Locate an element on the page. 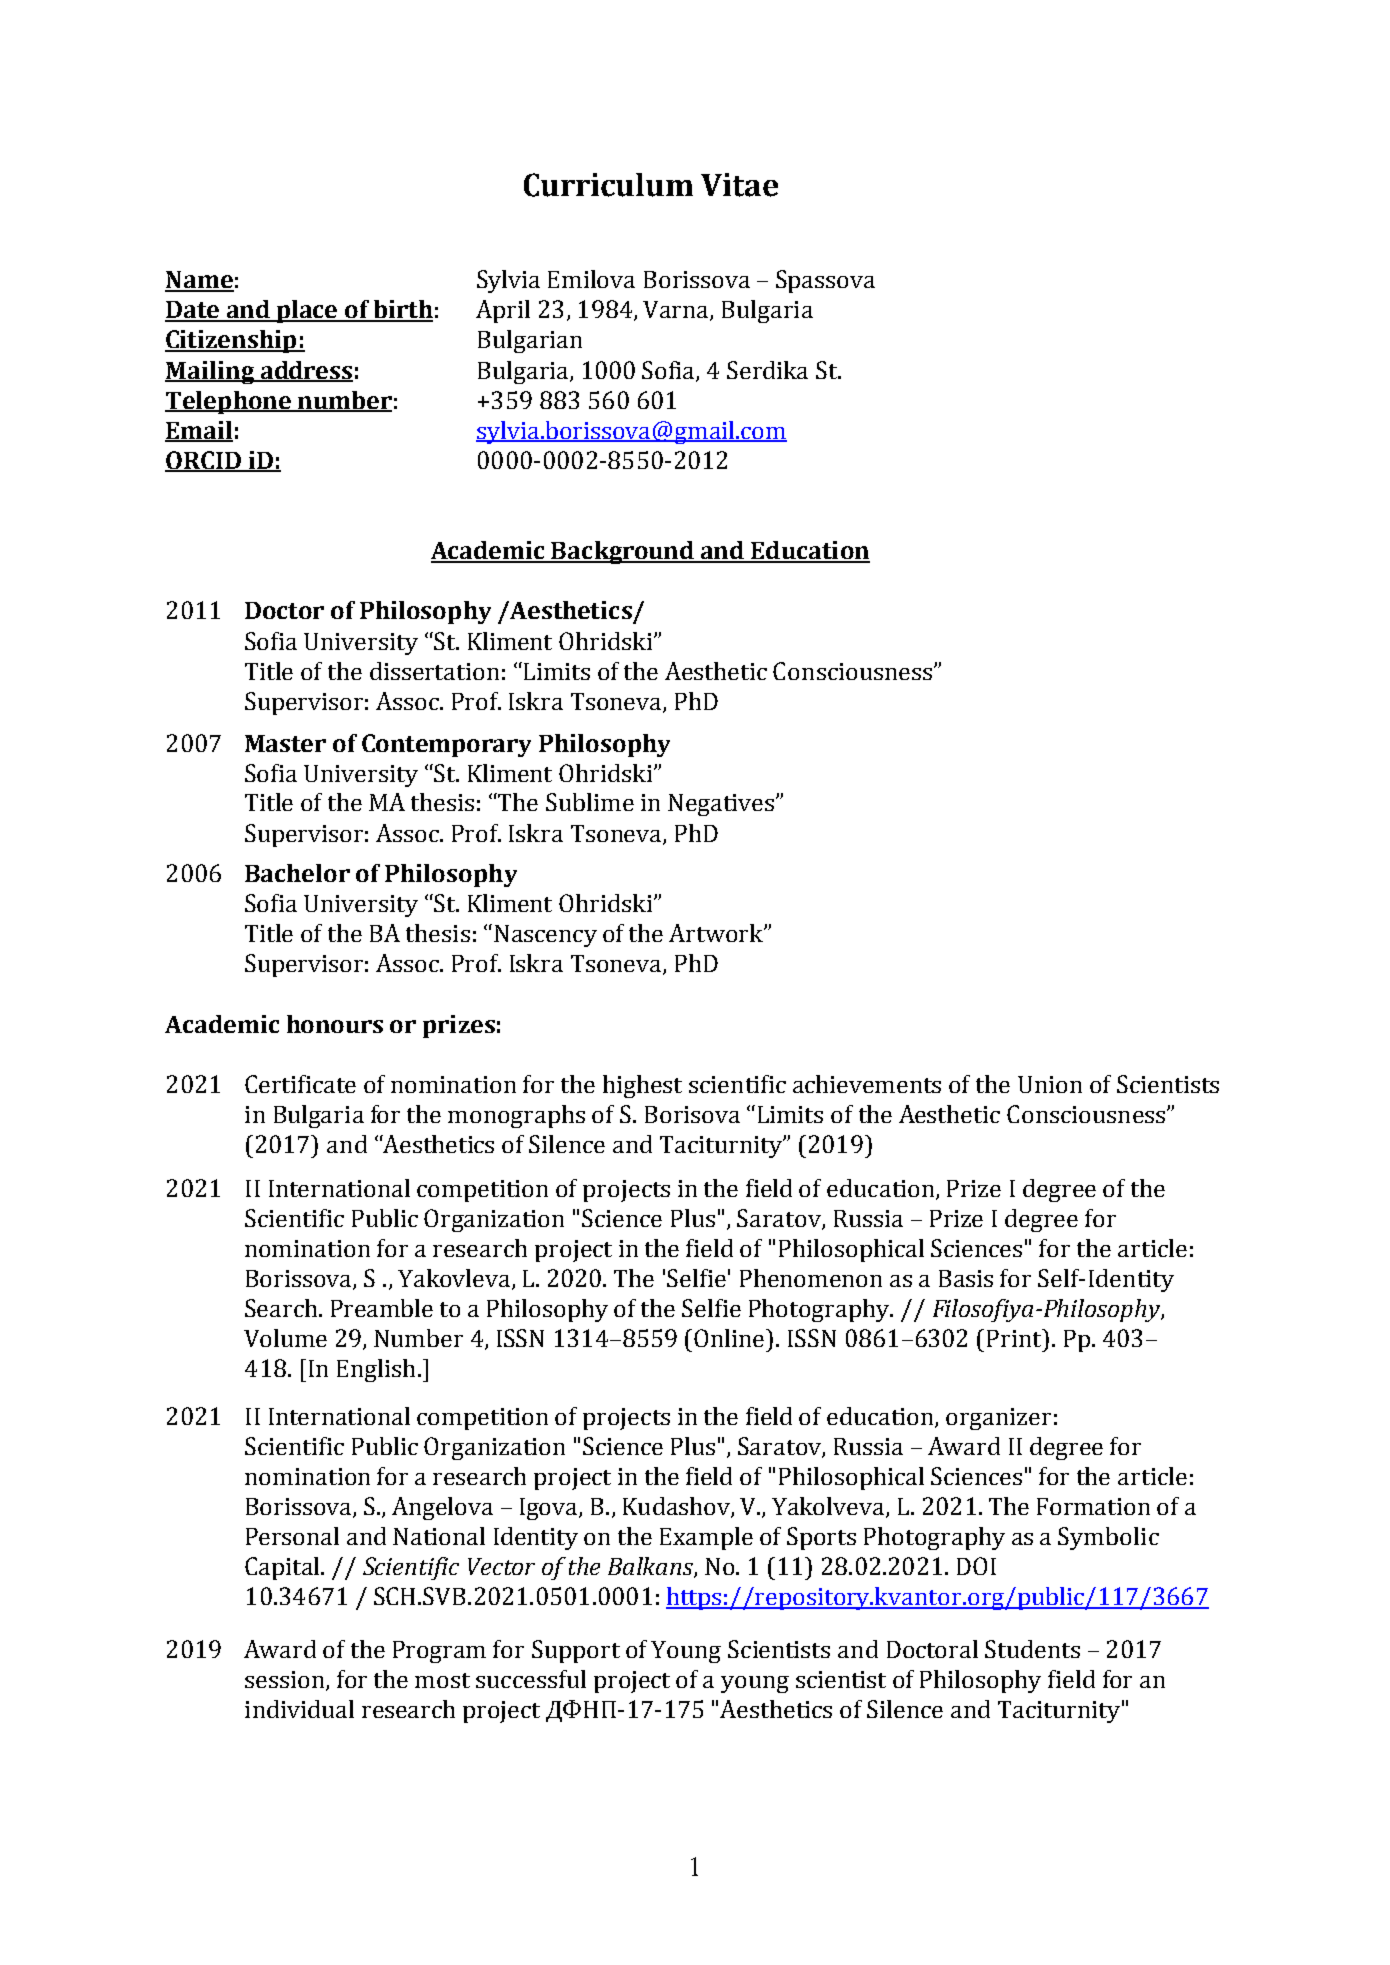 The image size is (1390, 1965). Support is located at coordinates (576, 1651).
